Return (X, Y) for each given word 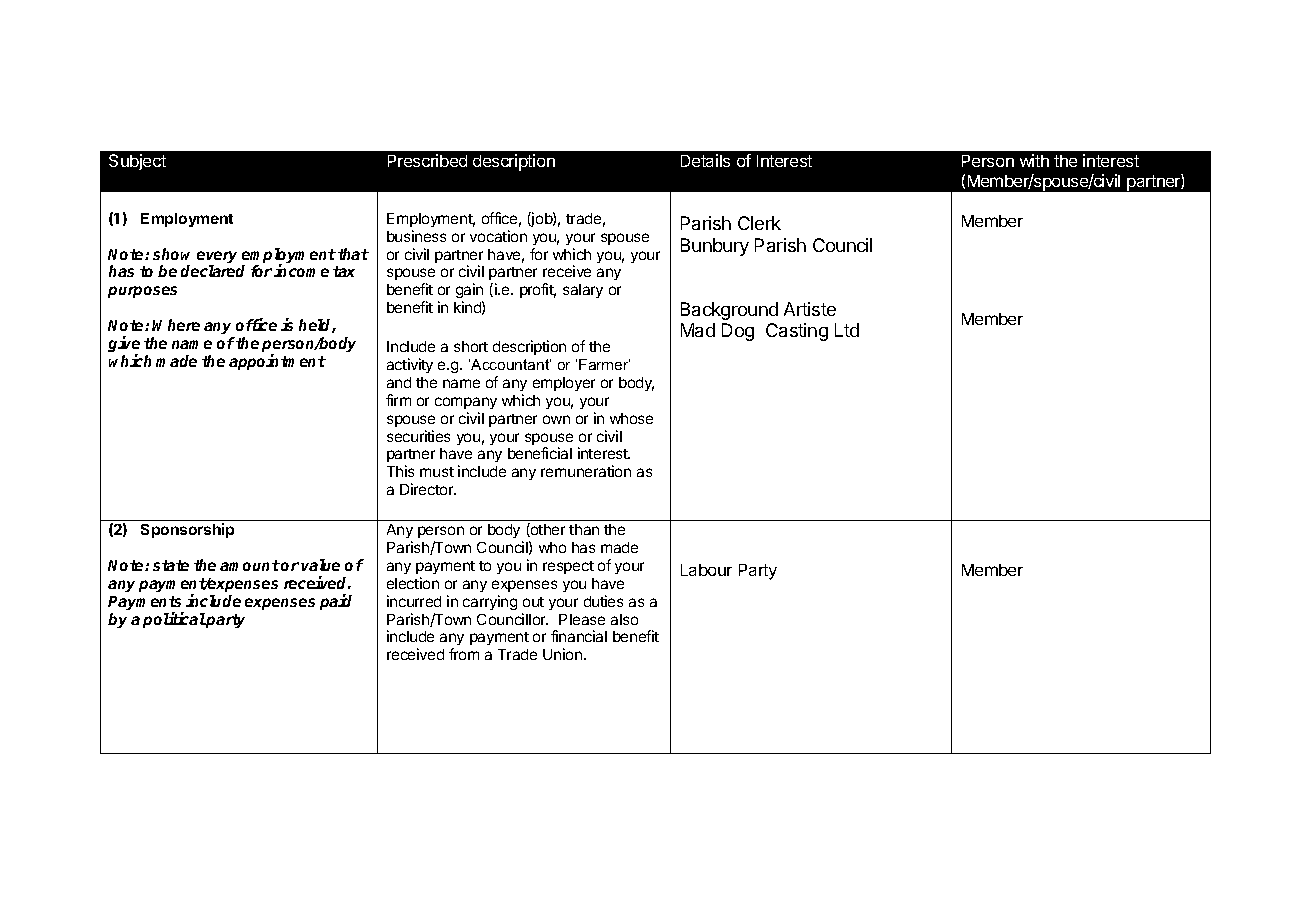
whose (631, 418)
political (174, 620)
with (1034, 160)
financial (579, 636)
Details (705, 160)
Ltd (847, 330)
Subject (137, 162)
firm (398, 400)
